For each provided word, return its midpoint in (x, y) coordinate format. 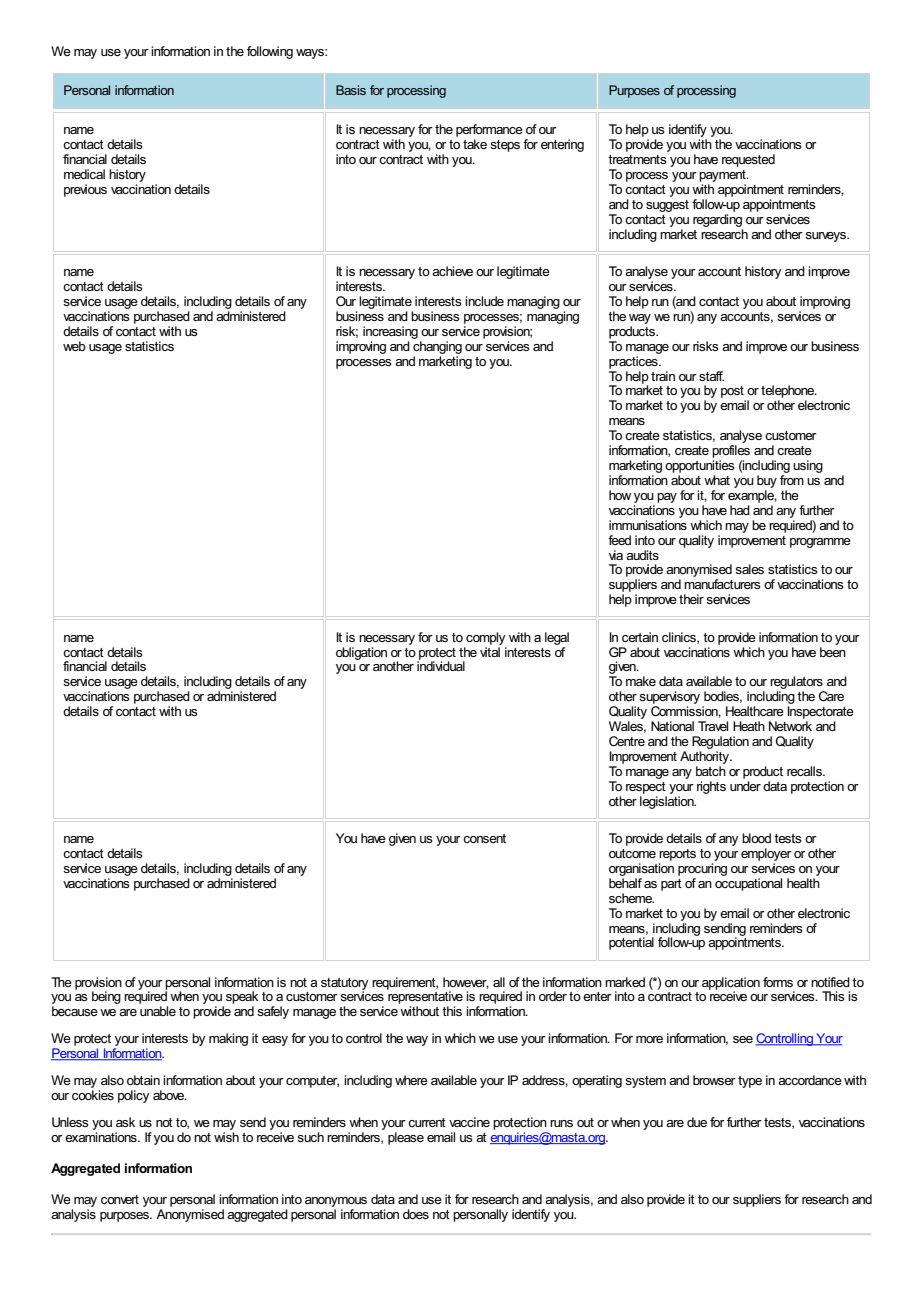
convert (120, 1199)
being (106, 997)
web (74, 346)
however (466, 983)
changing (437, 347)
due (697, 1122)
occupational (748, 884)
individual (441, 665)
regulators (797, 684)
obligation (361, 653)
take (475, 144)
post (733, 393)
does (416, 1214)
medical (84, 174)
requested (748, 160)
